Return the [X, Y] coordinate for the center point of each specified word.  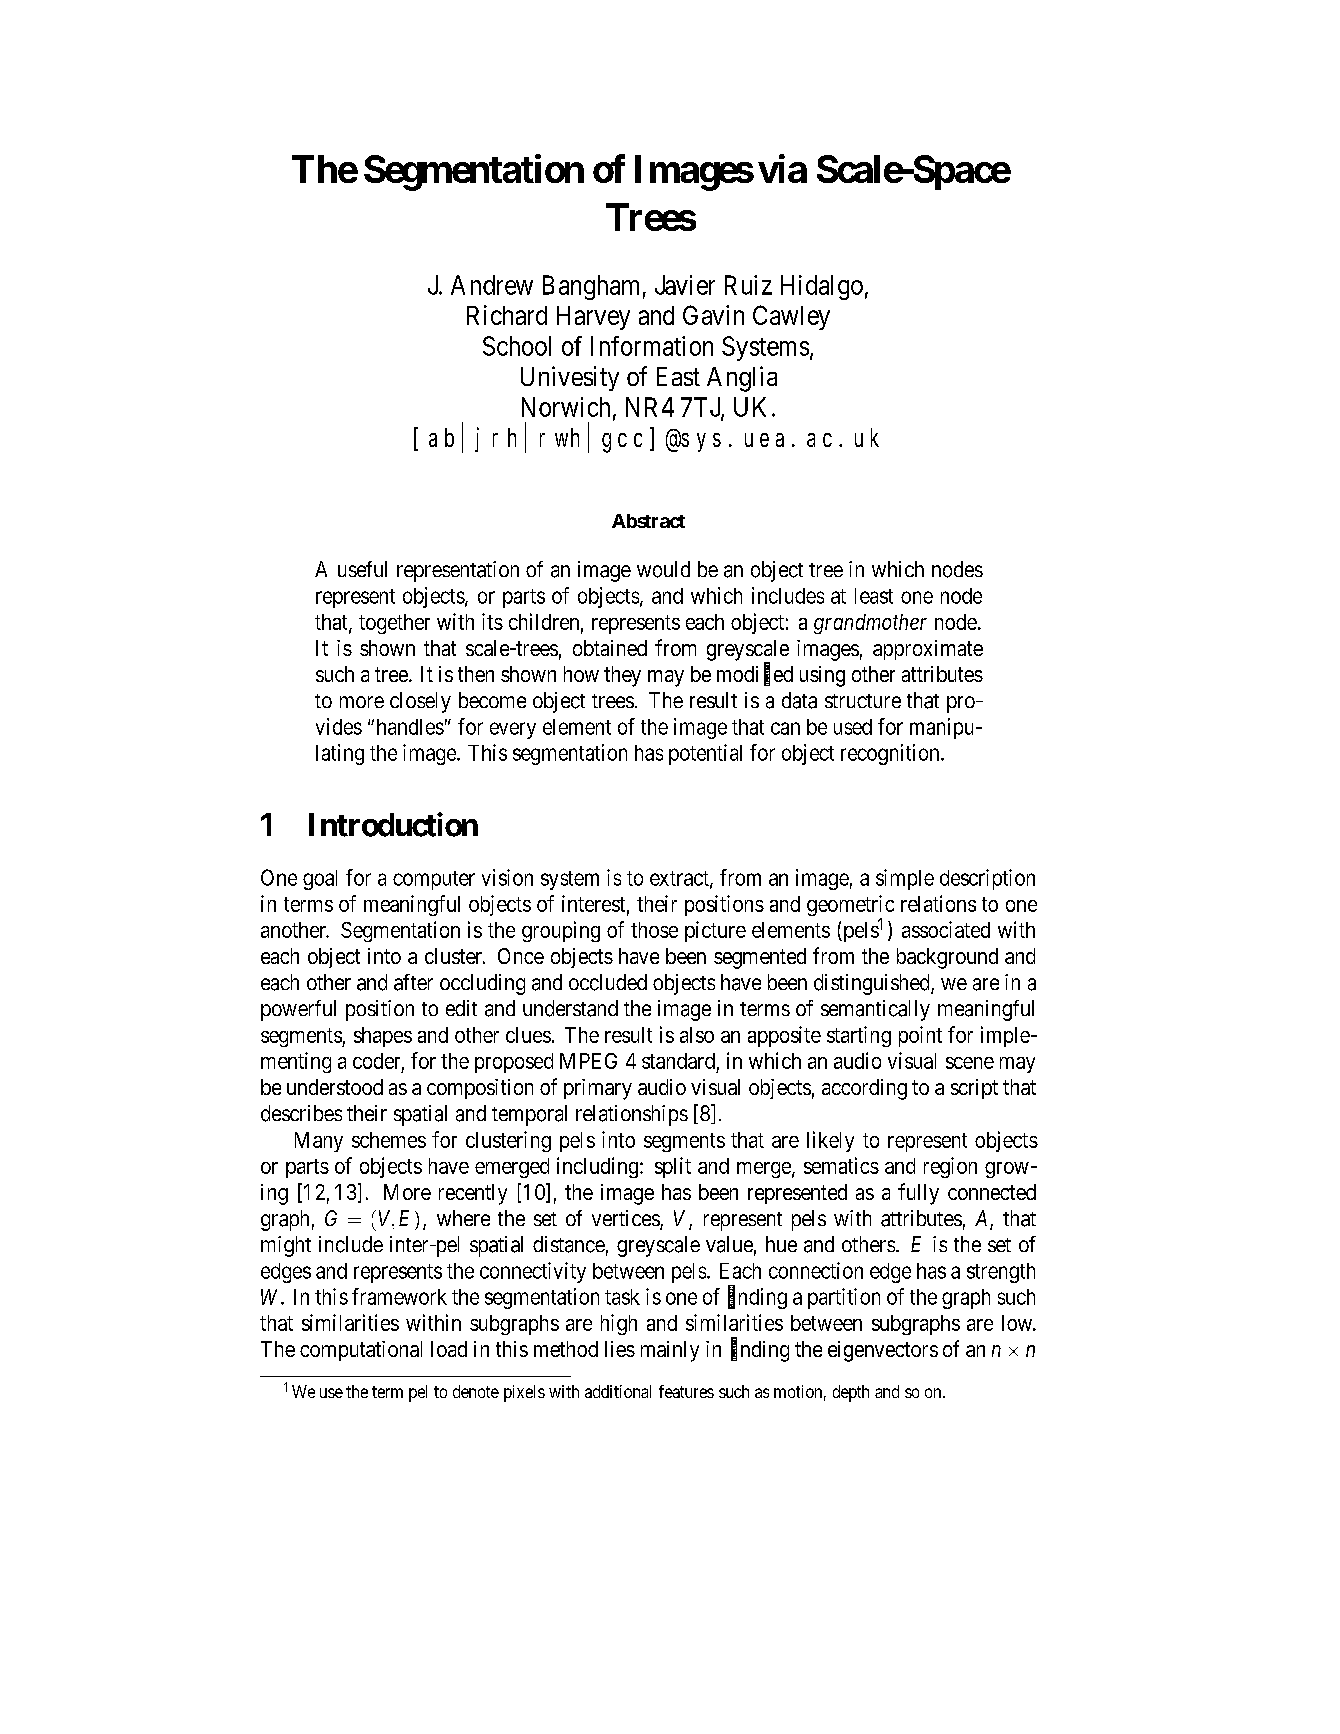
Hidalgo [822, 287]
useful [362, 569]
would [663, 569]
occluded [608, 982]
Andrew [492, 285]
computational [361, 1351]
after [413, 982]
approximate [928, 650]
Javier [685, 285]
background [947, 958]
